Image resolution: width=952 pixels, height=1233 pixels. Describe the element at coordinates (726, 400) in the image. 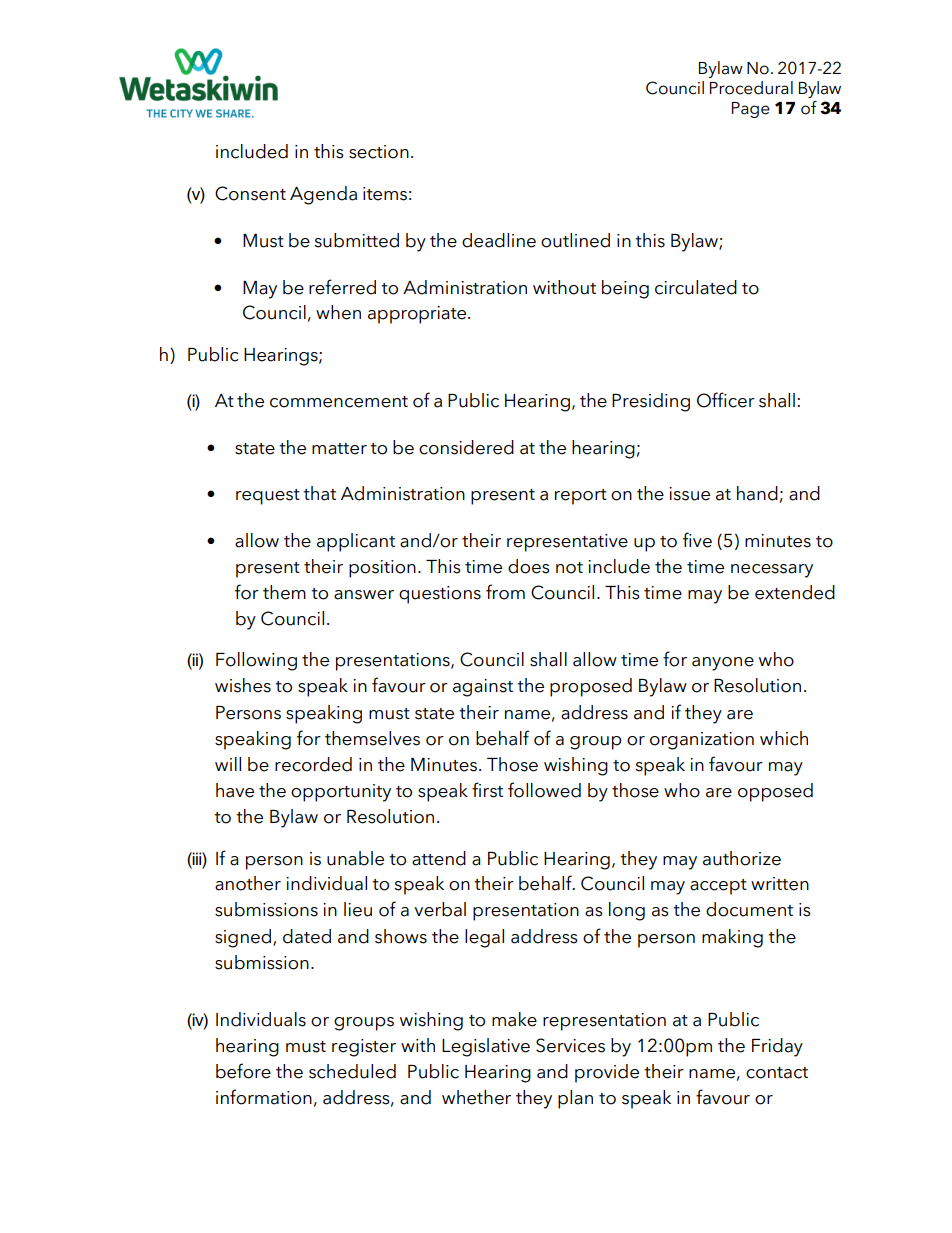

I see `Officer` at that location.
